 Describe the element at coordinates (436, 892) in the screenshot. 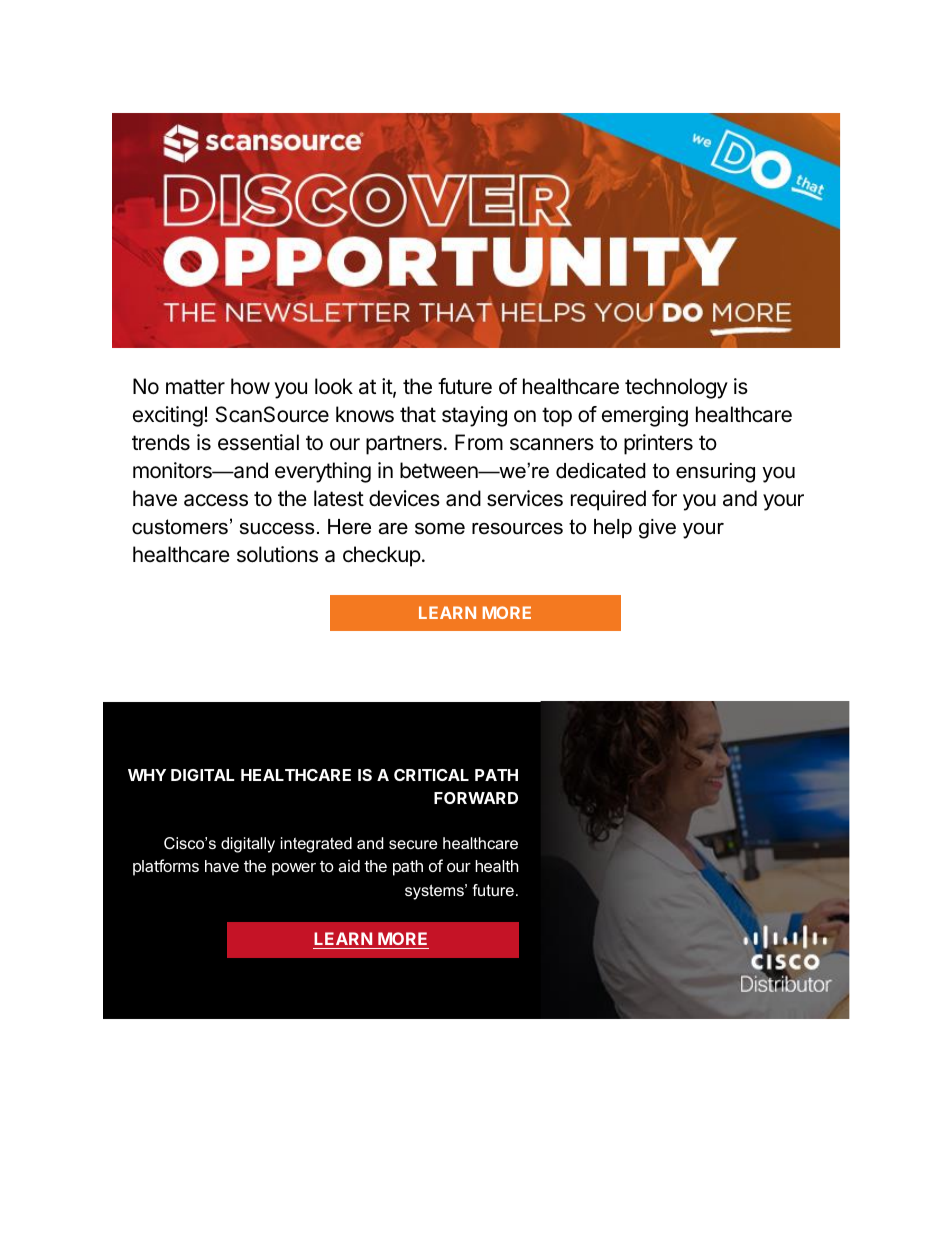

I see `systems` at that location.
